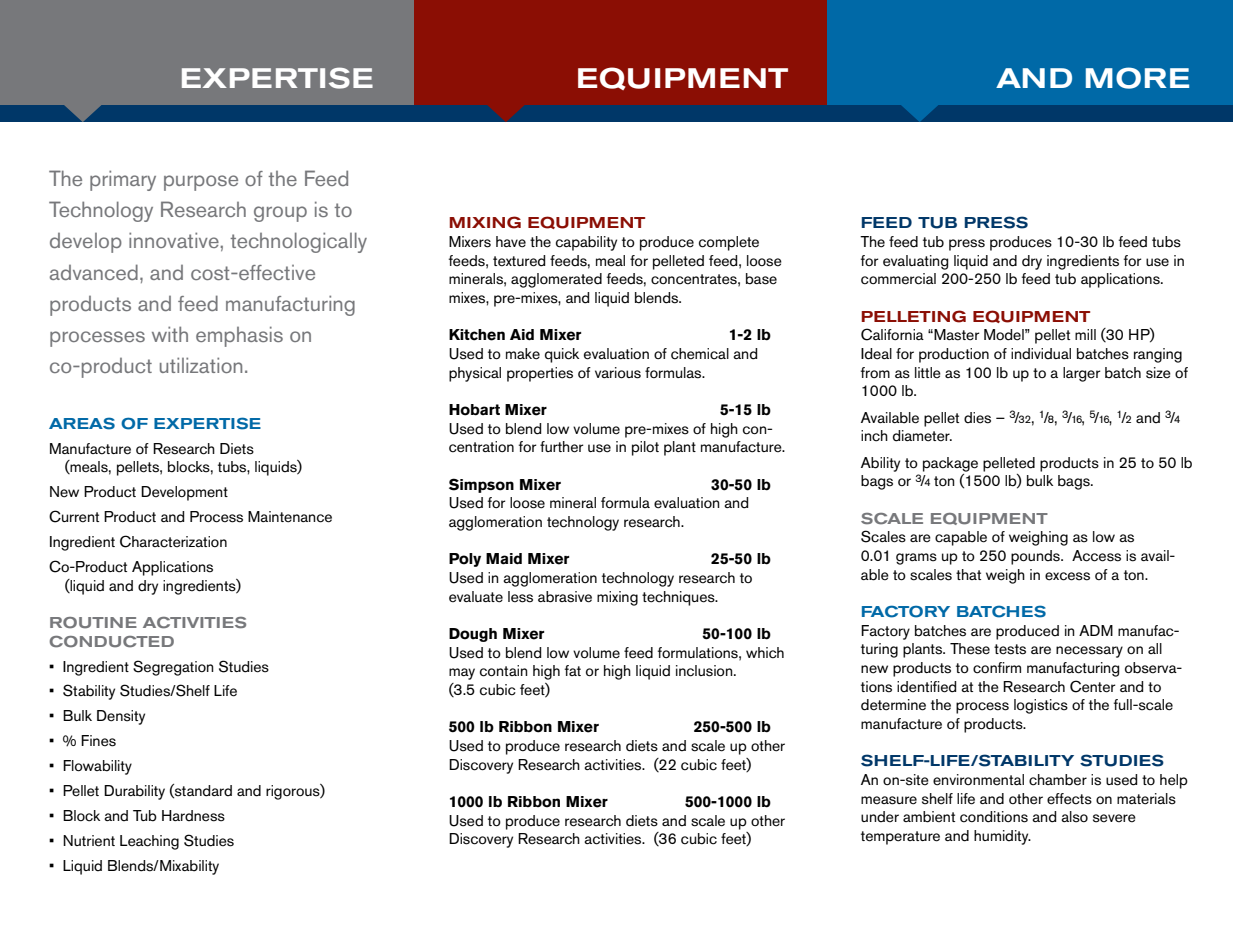 The width and height of the screenshot is (1233, 952). I want to click on pilot, so click(645, 448).
